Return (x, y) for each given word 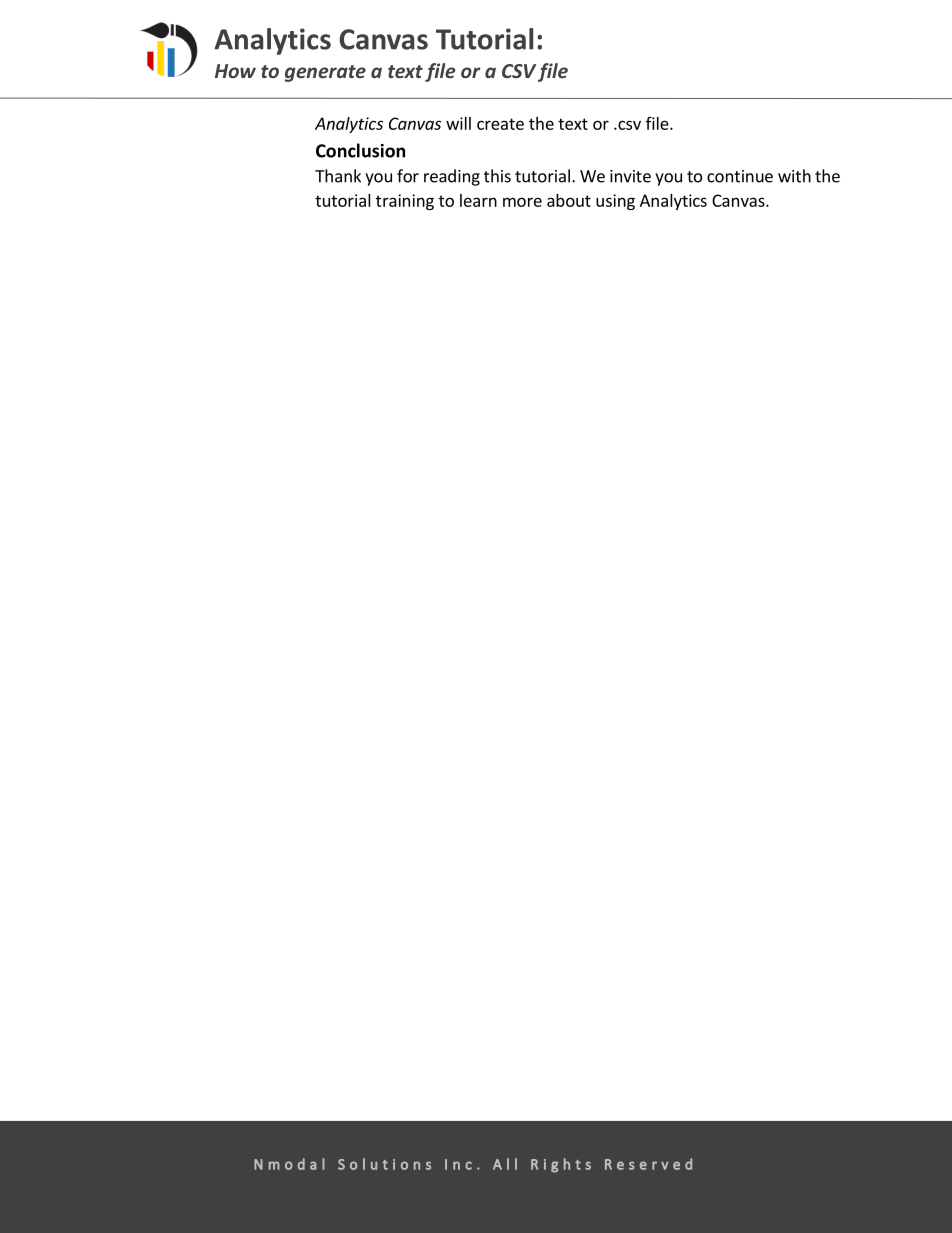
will (458, 123)
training (405, 202)
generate (325, 73)
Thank (338, 176)
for (408, 176)
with (794, 176)
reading (452, 177)
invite (630, 176)
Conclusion (360, 150)
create (500, 124)
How (235, 71)
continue (740, 176)
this (497, 176)
